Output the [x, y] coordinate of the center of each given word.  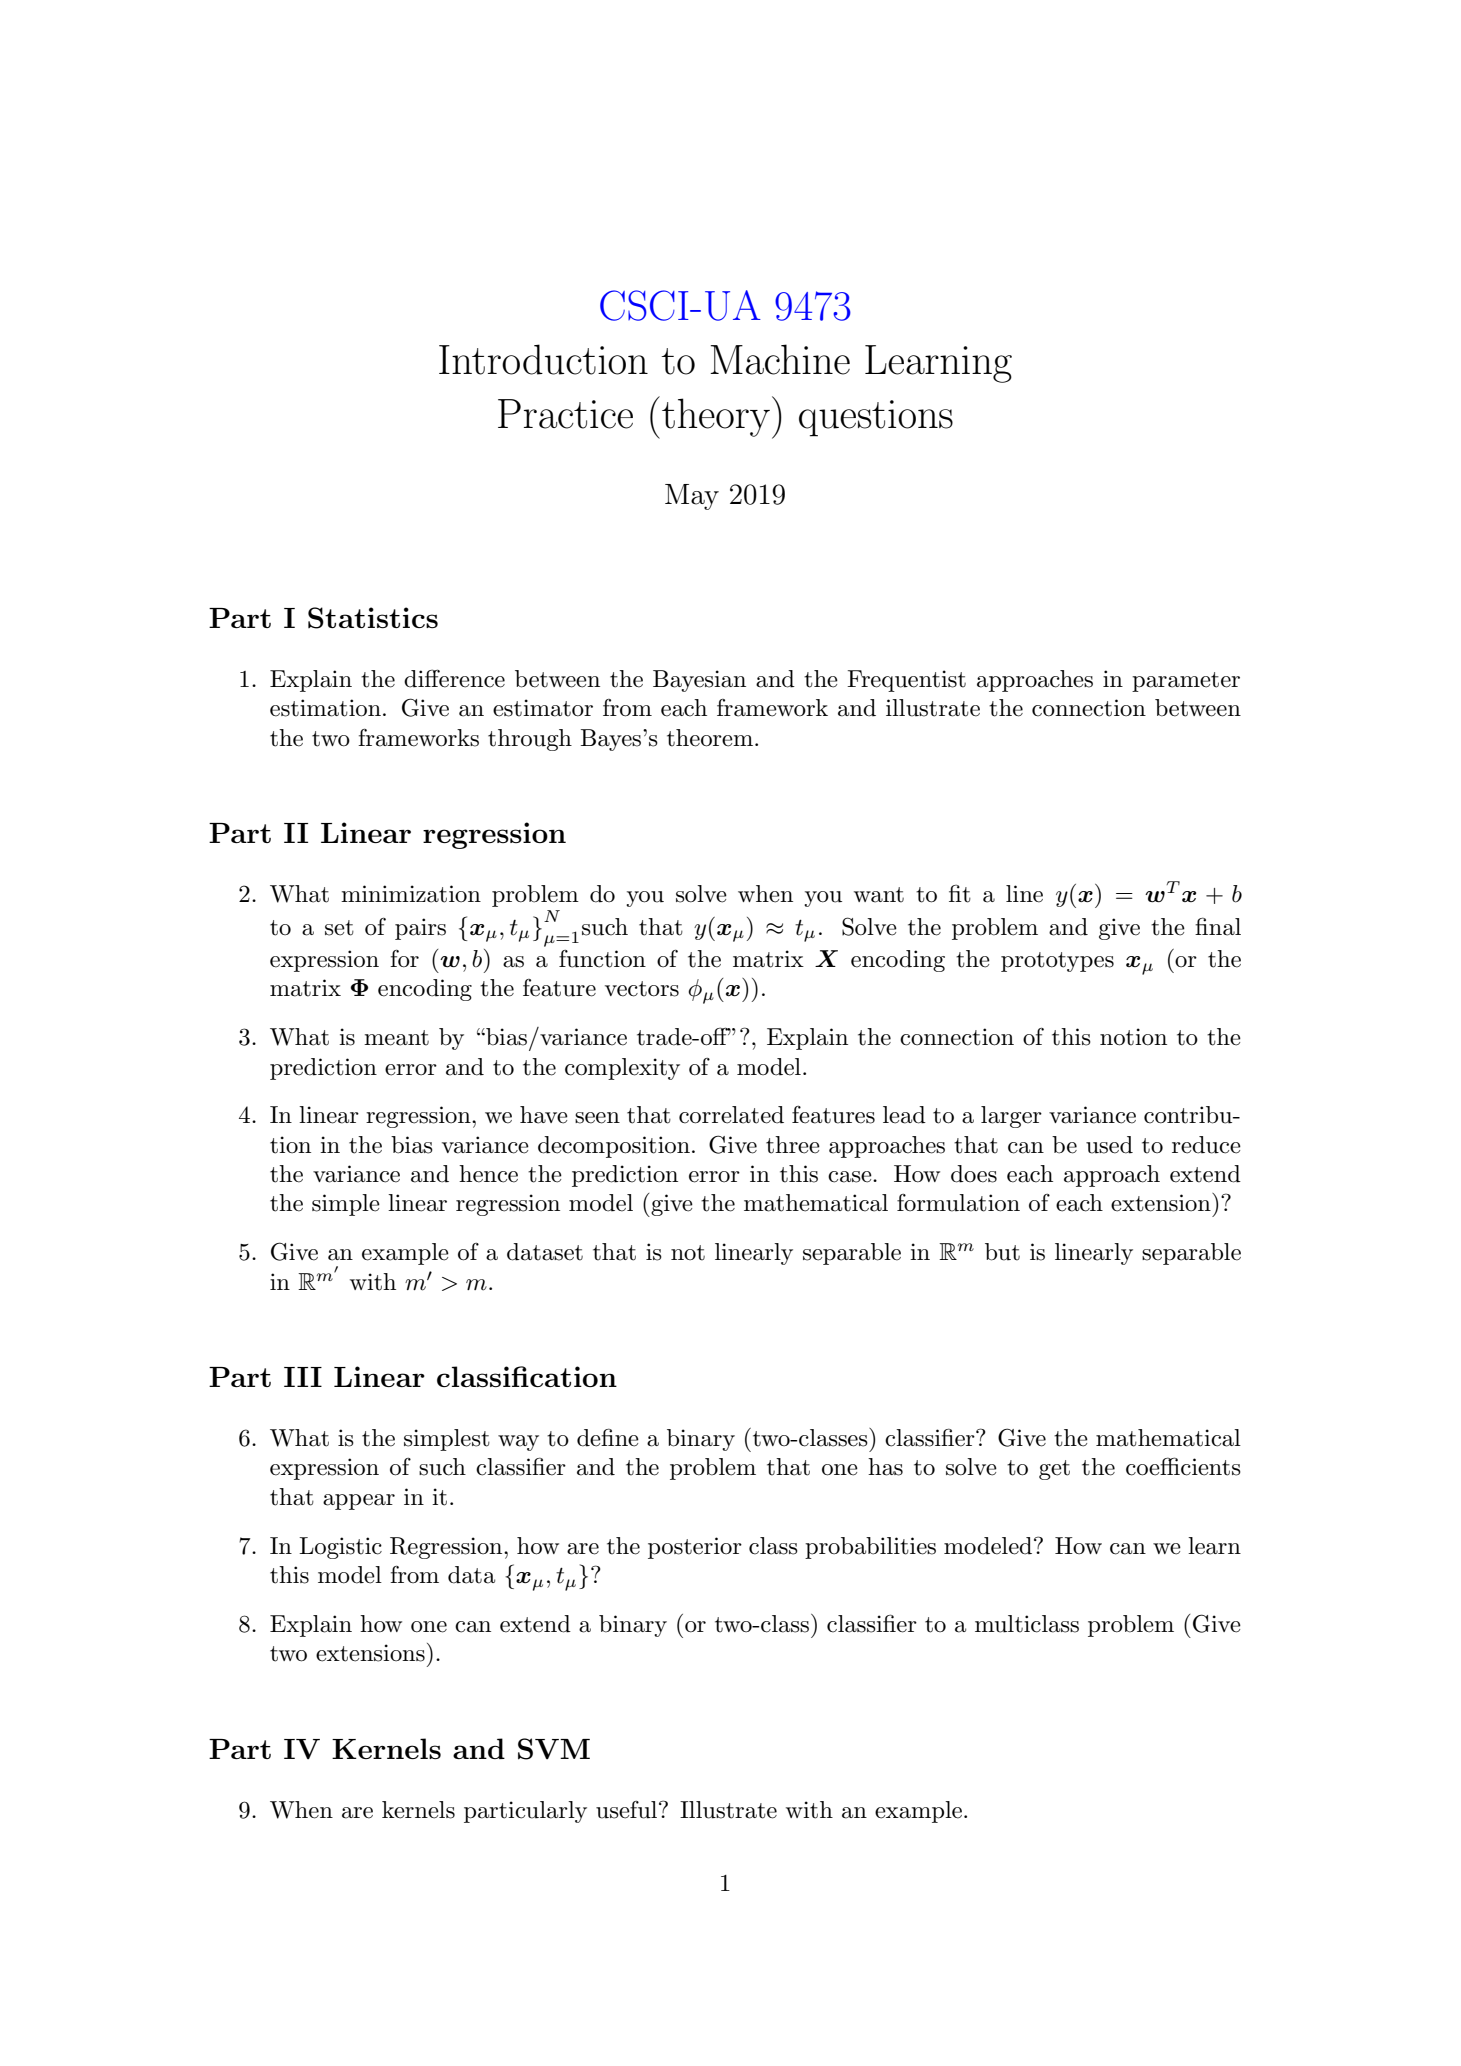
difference [454, 678]
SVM [554, 1749]
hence [488, 1174]
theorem [710, 738]
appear [359, 1502]
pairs [420, 929]
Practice [565, 414]
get [1054, 1470]
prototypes [1057, 962]
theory [716, 417]
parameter [1186, 682]
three [793, 1145]
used [1109, 1145]
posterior [695, 1548]
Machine [780, 359]
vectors [642, 989]
